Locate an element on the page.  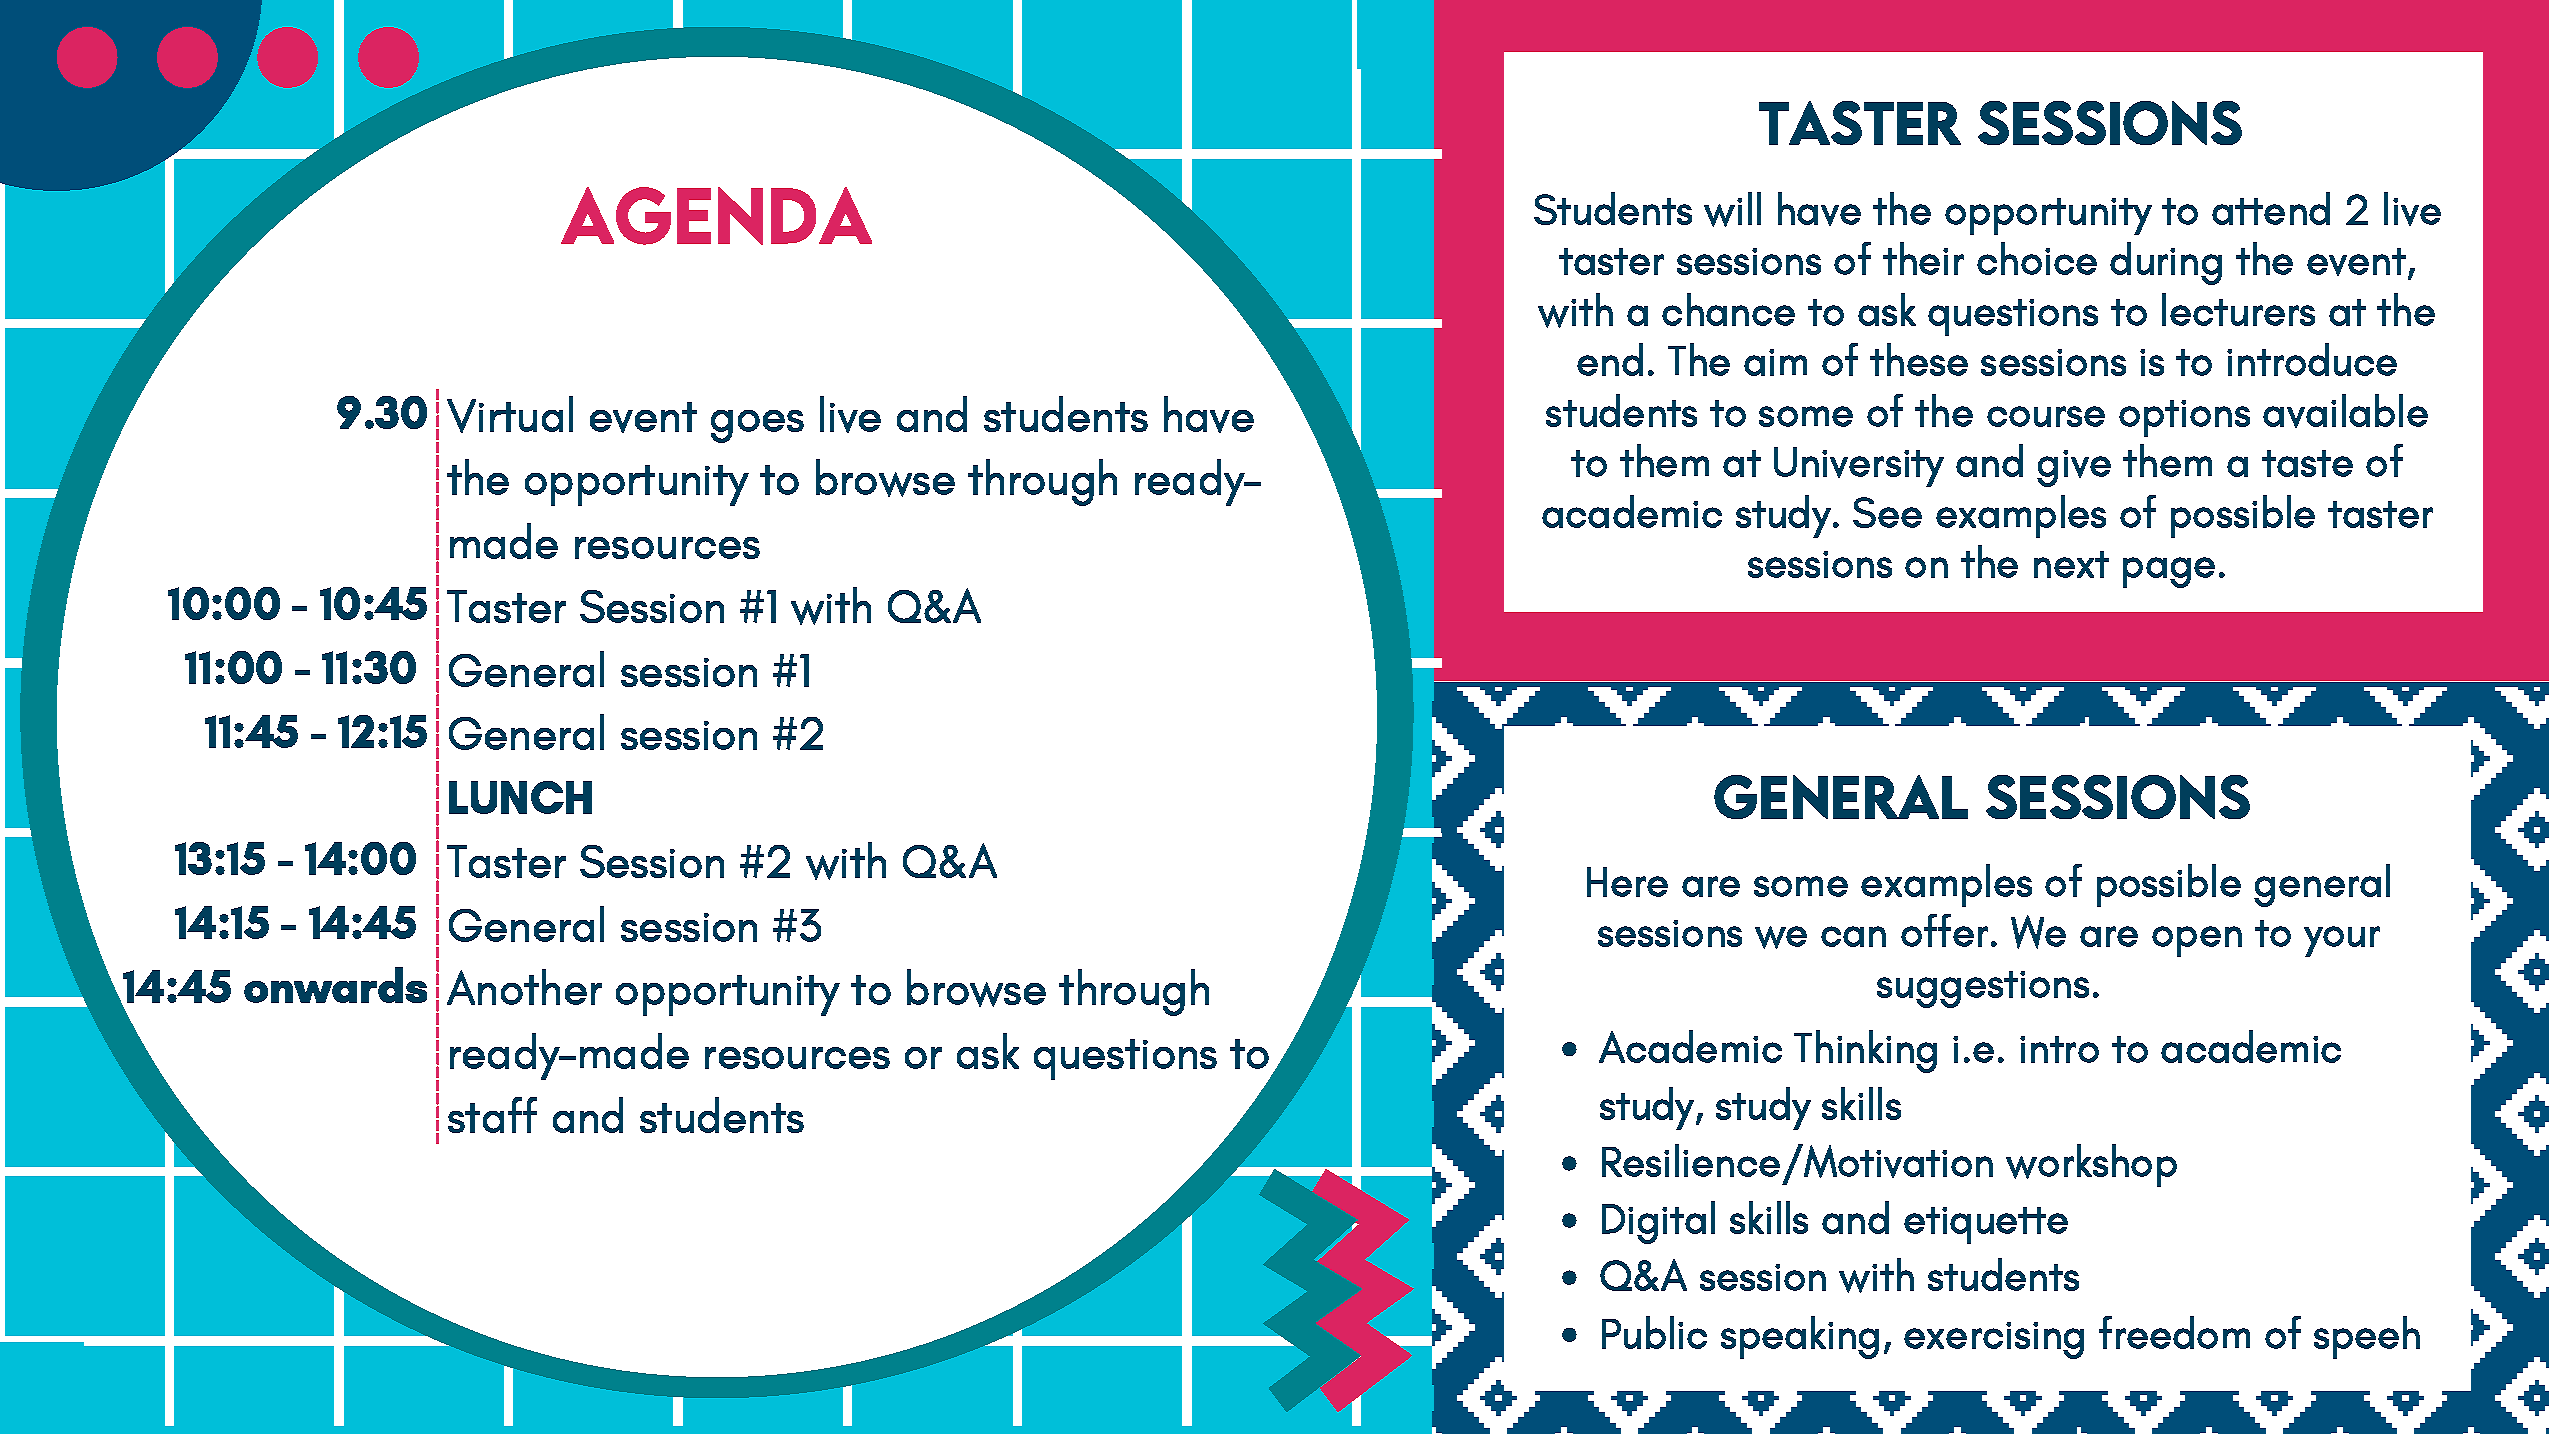
See is located at coordinates (1887, 512).
